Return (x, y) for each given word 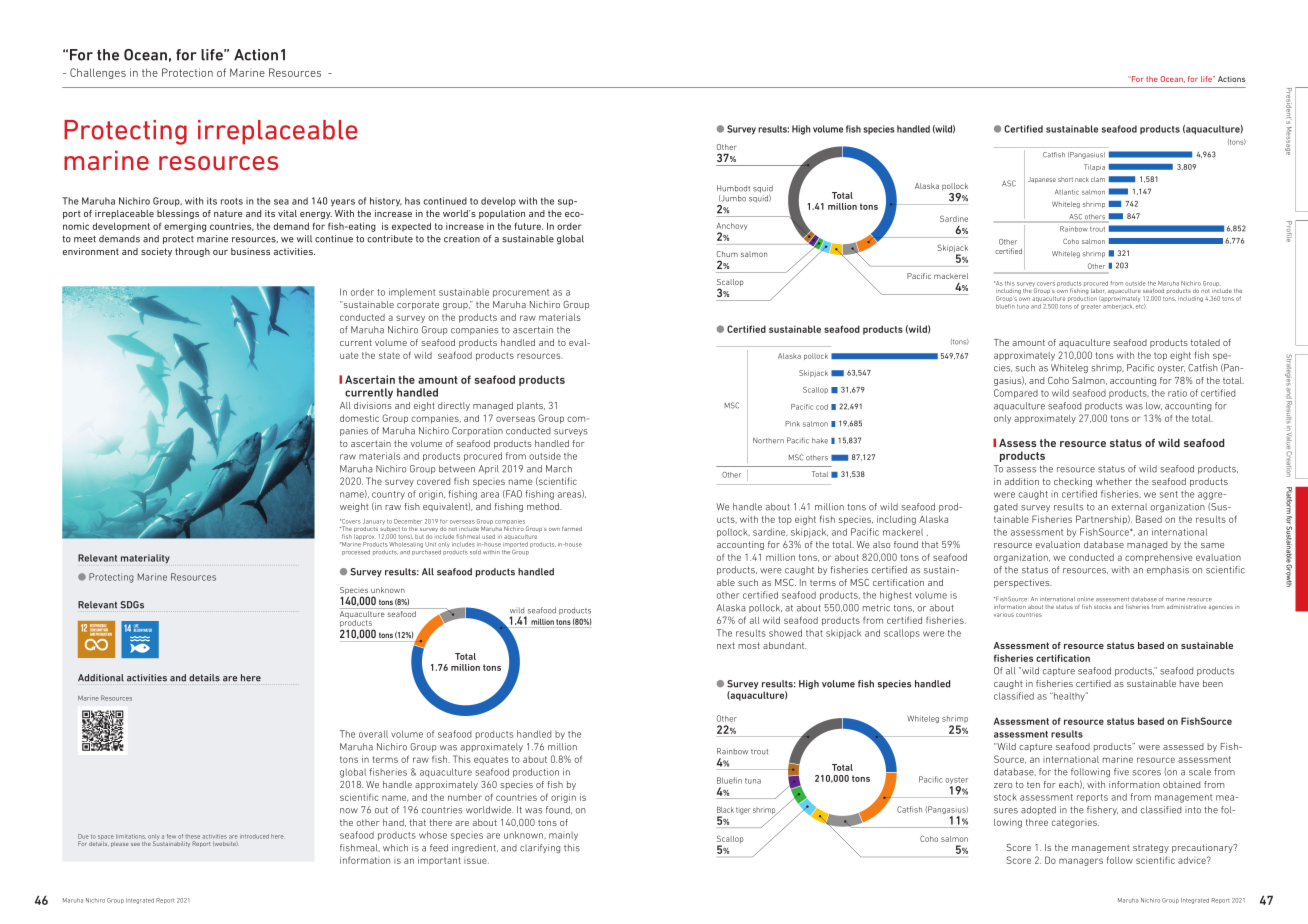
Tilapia (1094, 167)
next (726, 645)
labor (1097, 291)
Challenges (98, 73)
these (192, 836)
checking (1073, 482)
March (559, 469)
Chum (727, 254)
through (192, 252)
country (388, 495)
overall (373, 734)
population (502, 214)
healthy (1069, 697)
